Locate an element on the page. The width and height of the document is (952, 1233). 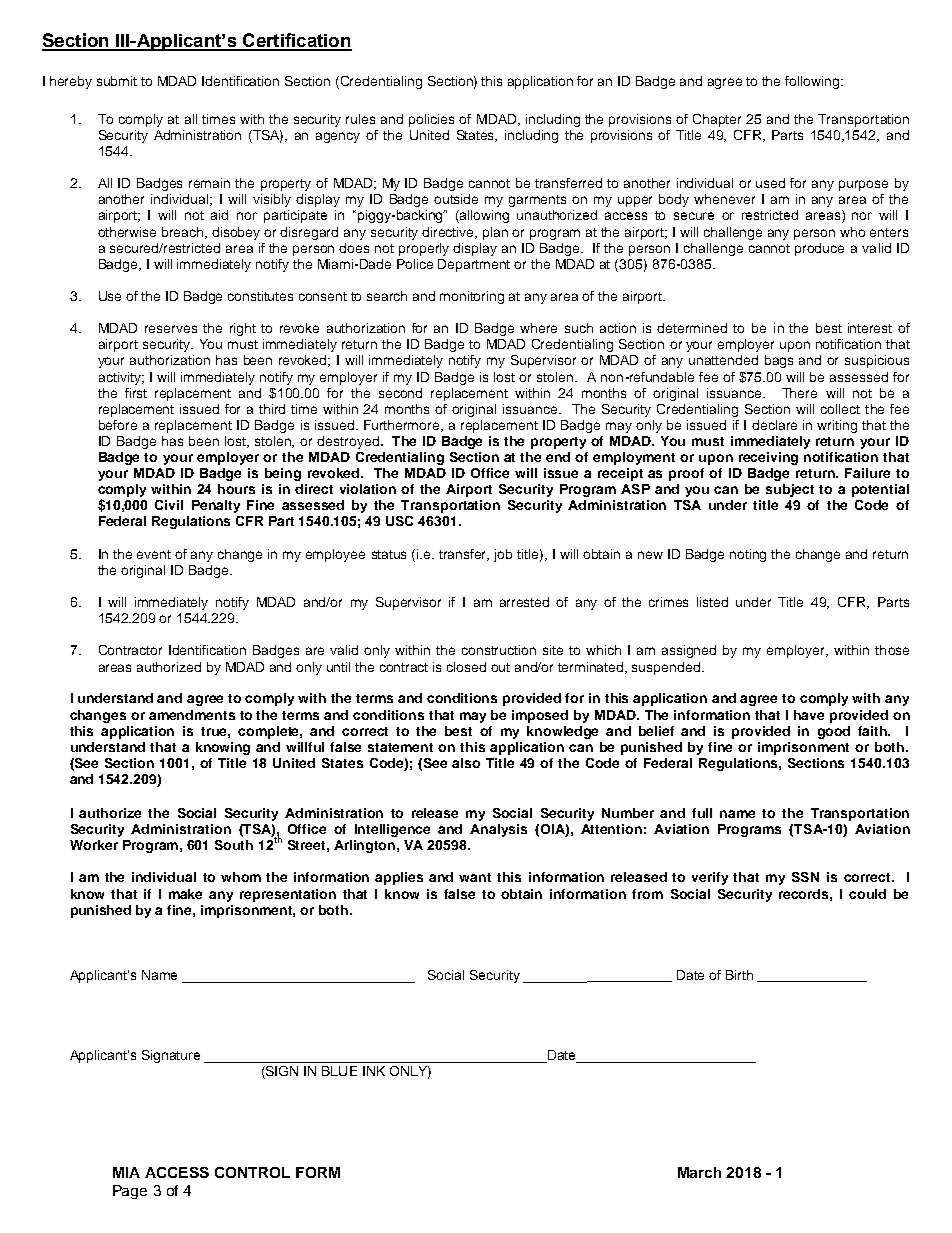
Page is located at coordinates (130, 1192).
